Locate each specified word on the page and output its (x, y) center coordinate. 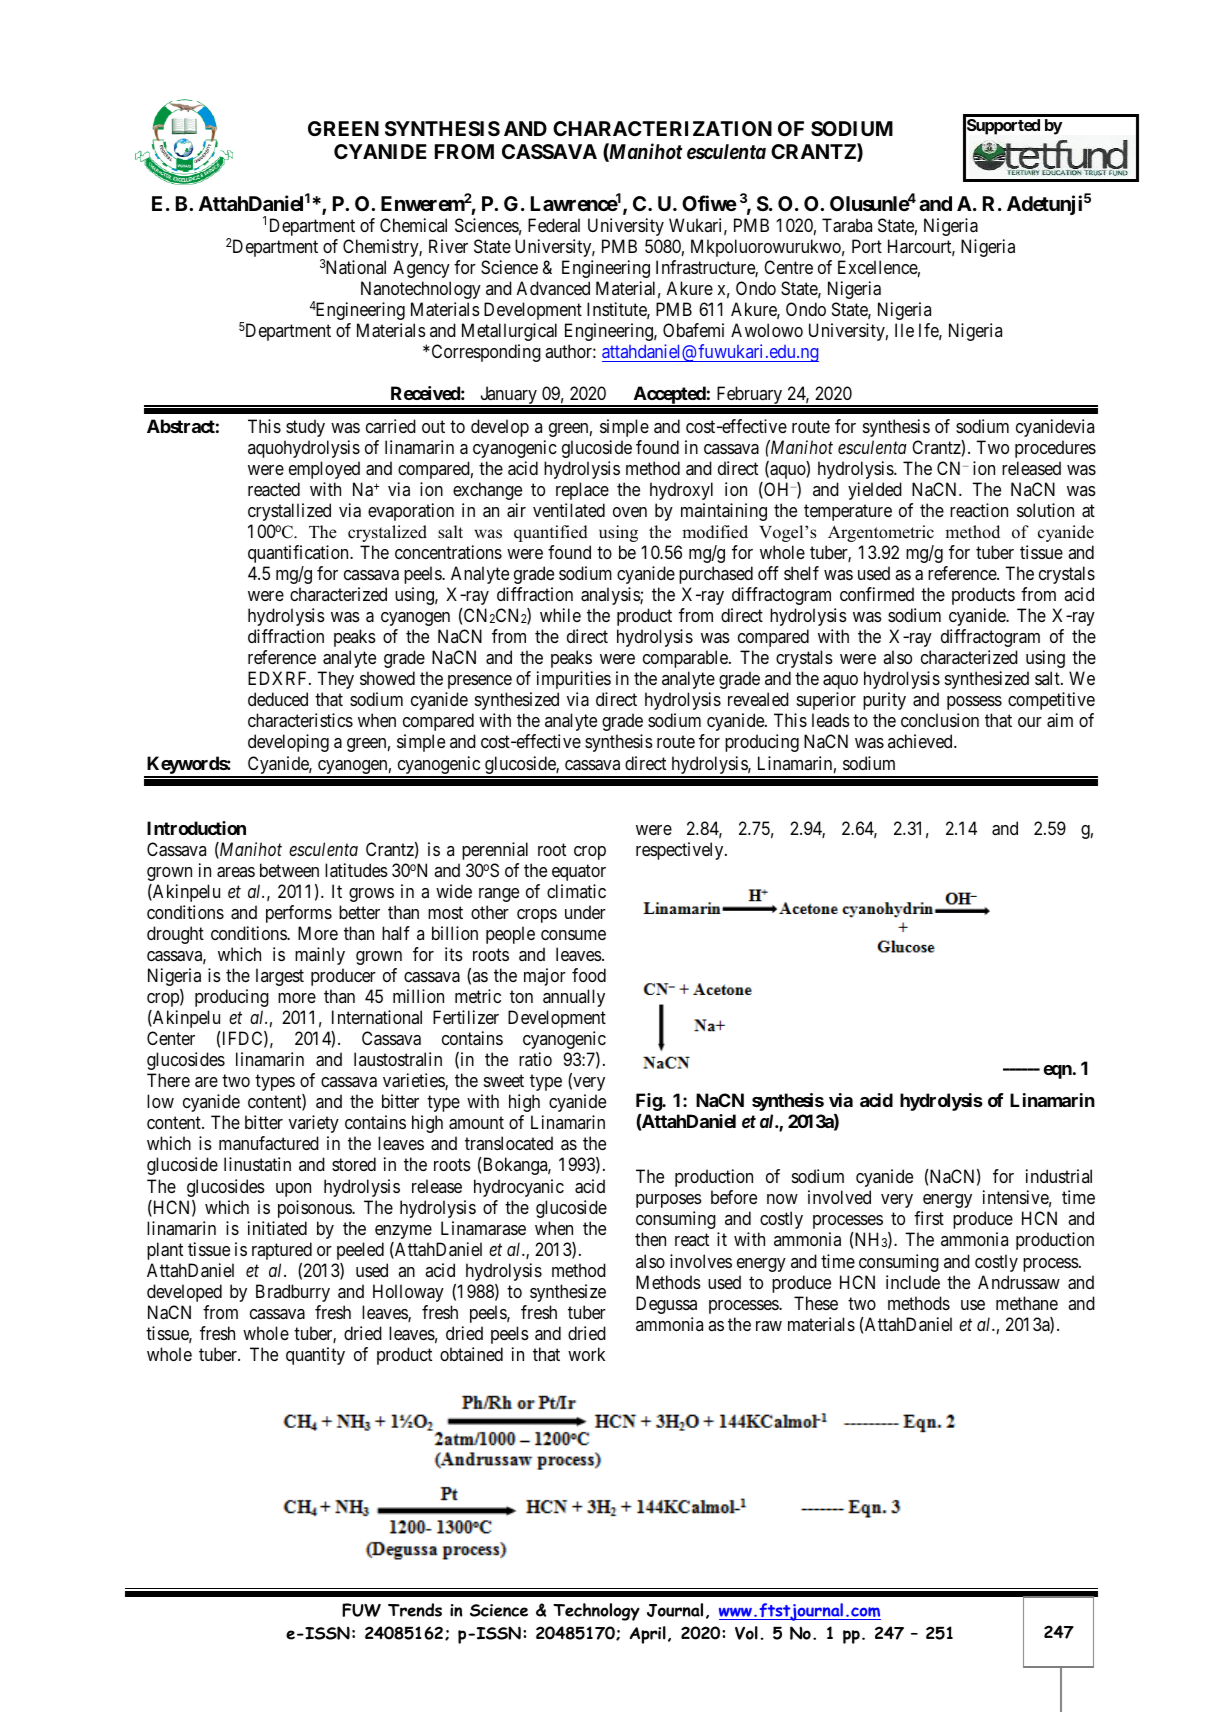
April (648, 1635)
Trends (415, 1610)
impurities (574, 680)
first (929, 1218)
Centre (788, 267)
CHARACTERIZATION (662, 128)
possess (974, 703)
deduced (278, 699)
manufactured (269, 1143)
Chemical (413, 225)
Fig (649, 1102)
